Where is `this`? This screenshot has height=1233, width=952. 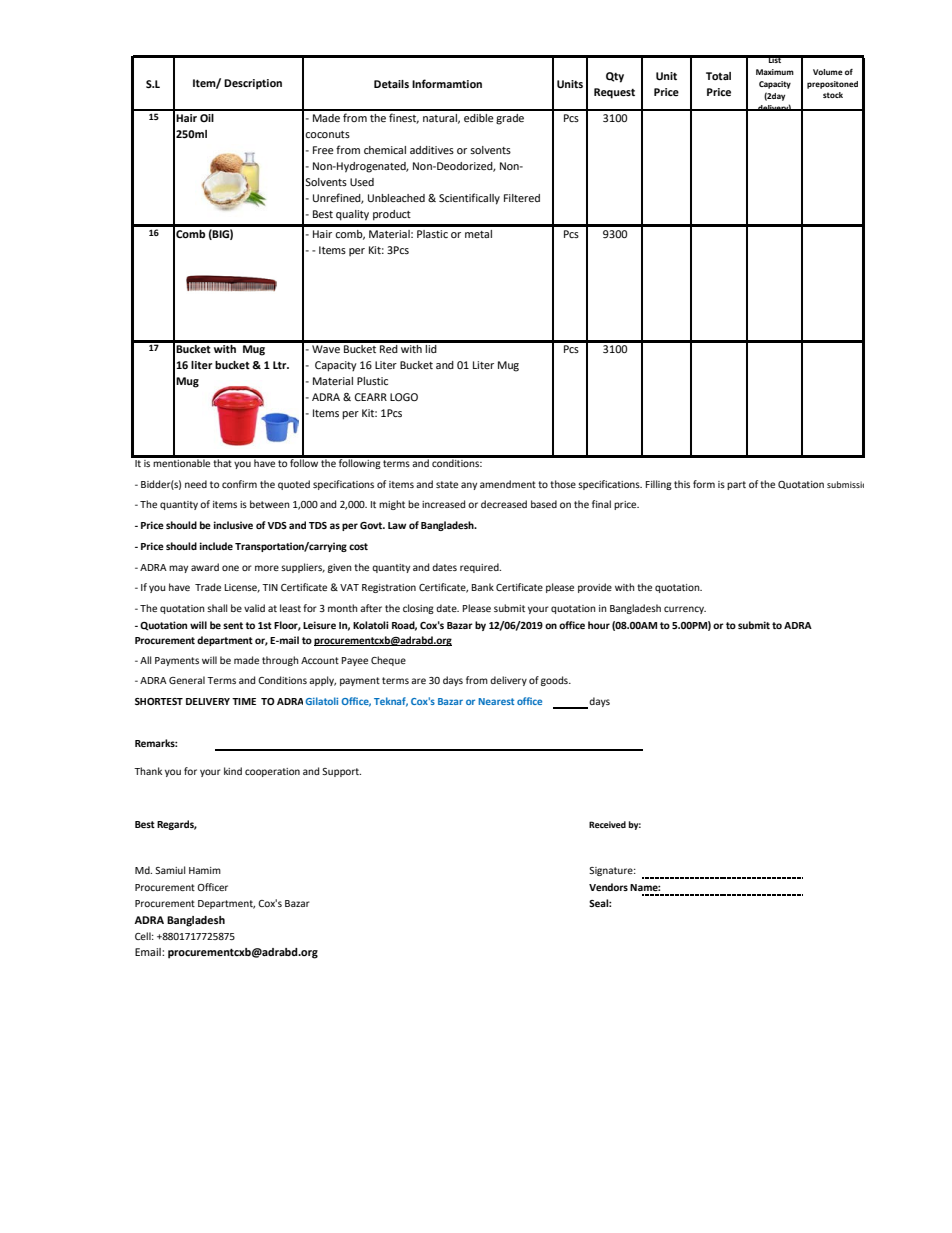
this is located at coordinates (682, 484).
